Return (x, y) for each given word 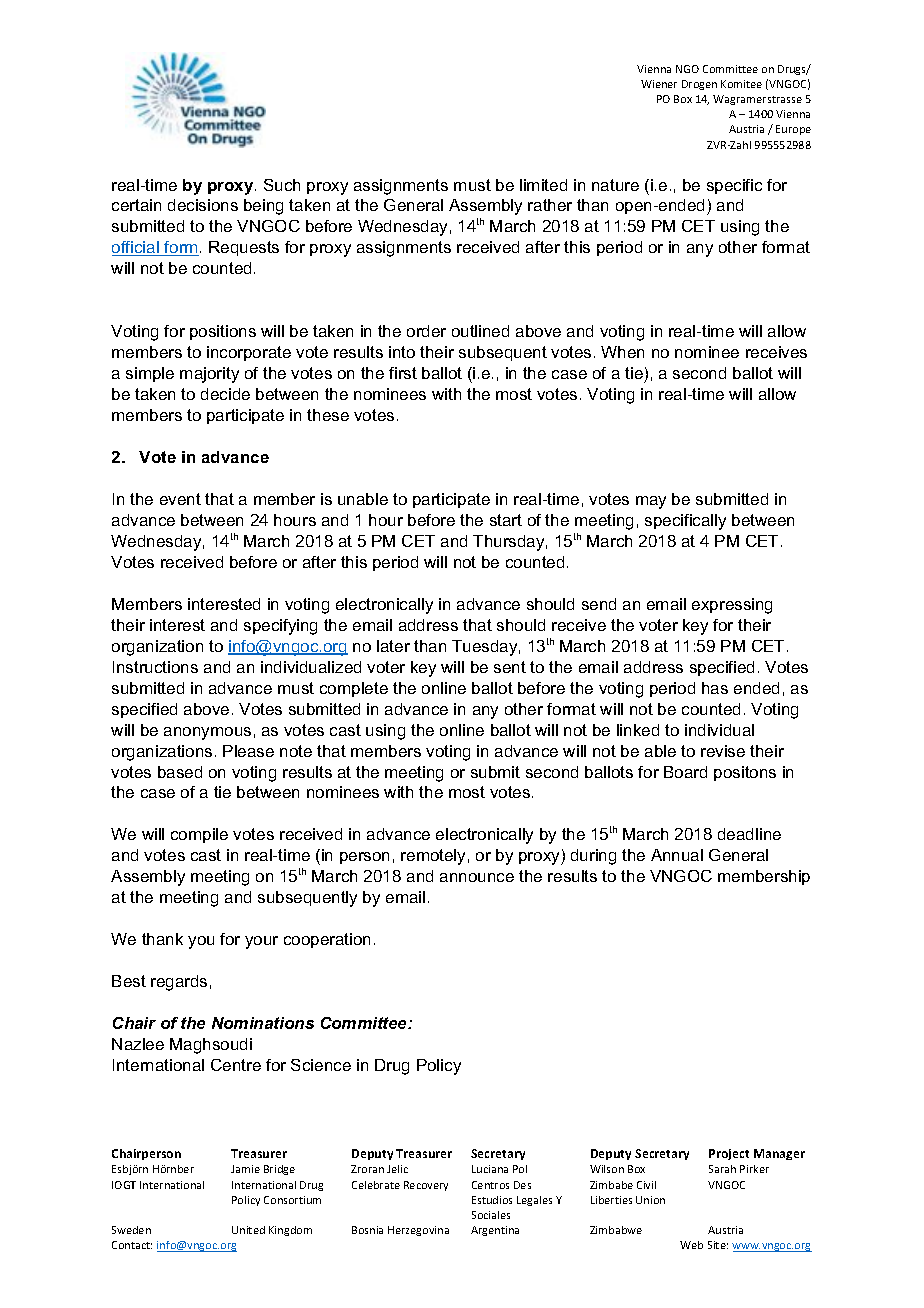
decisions (203, 205)
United (248, 1230)
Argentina (495, 1231)
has (715, 688)
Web (691, 1245)
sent (510, 667)
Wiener (659, 84)
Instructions (155, 667)
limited (543, 185)
